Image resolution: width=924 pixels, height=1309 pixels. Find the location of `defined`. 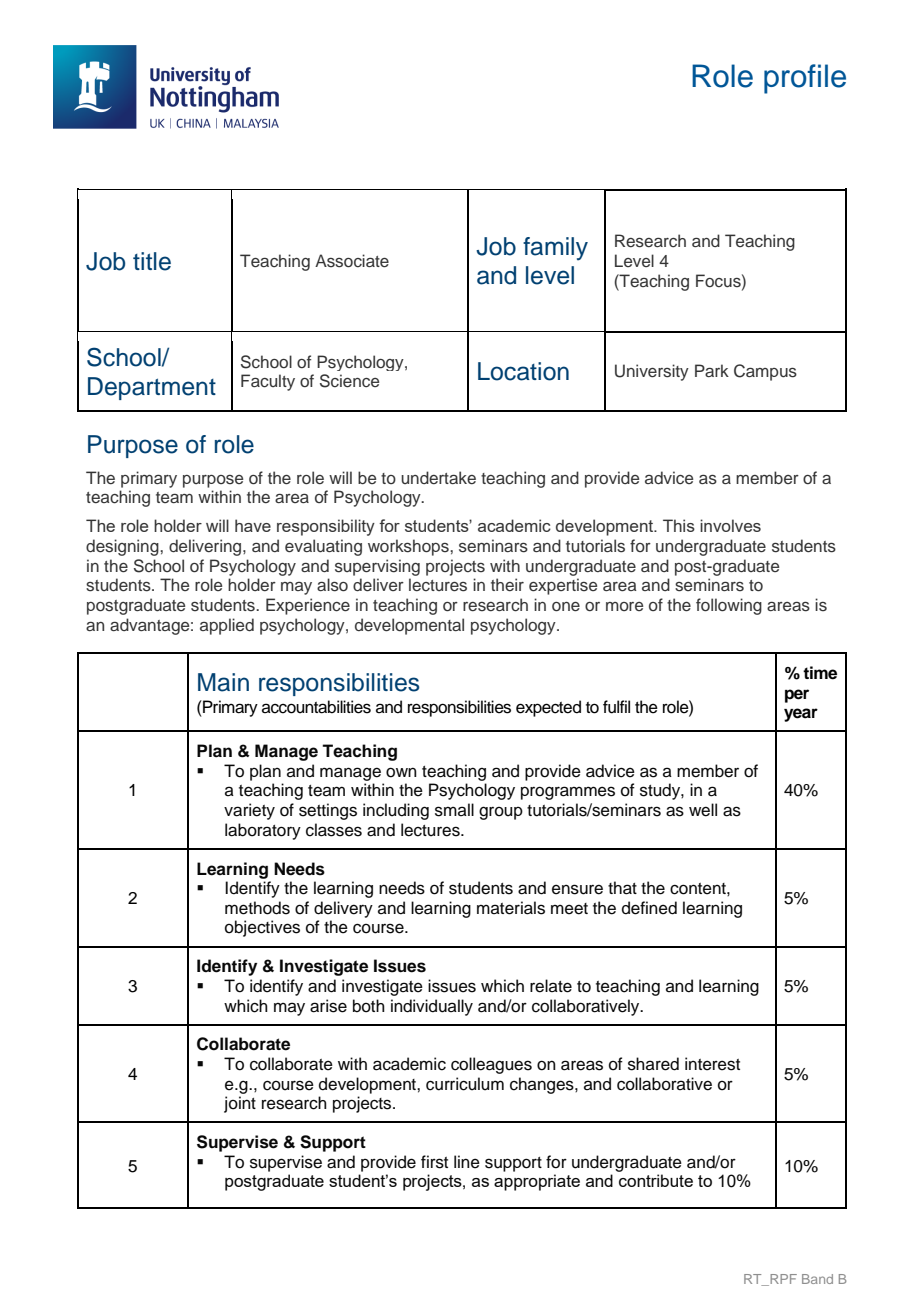

defined is located at coordinates (649, 908).
